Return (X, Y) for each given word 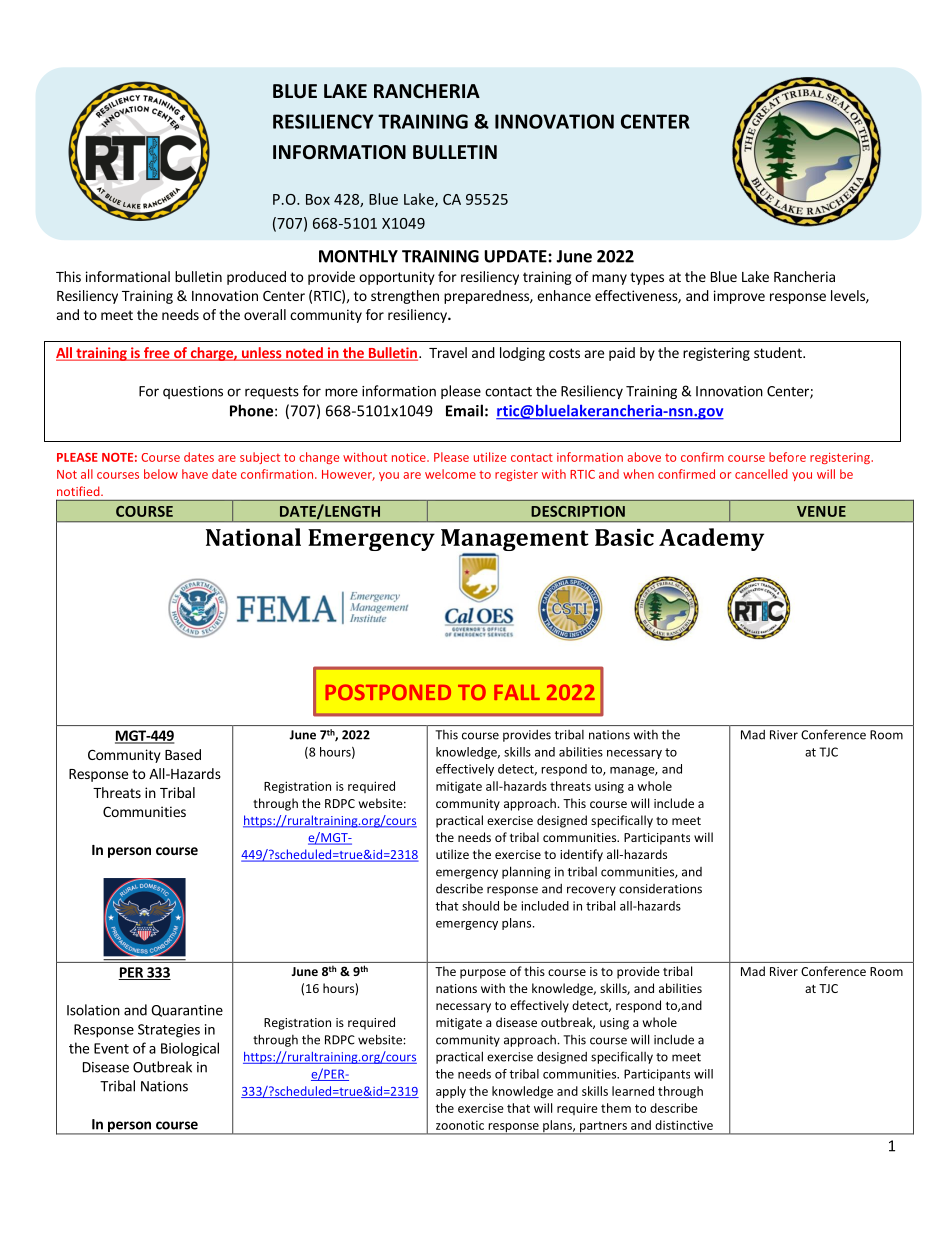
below (161, 474)
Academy (711, 539)
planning (526, 872)
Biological (190, 1049)
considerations (660, 889)
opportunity (397, 278)
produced (256, 278)
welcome (450, 474)
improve (739, 297)
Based (183, 754)
